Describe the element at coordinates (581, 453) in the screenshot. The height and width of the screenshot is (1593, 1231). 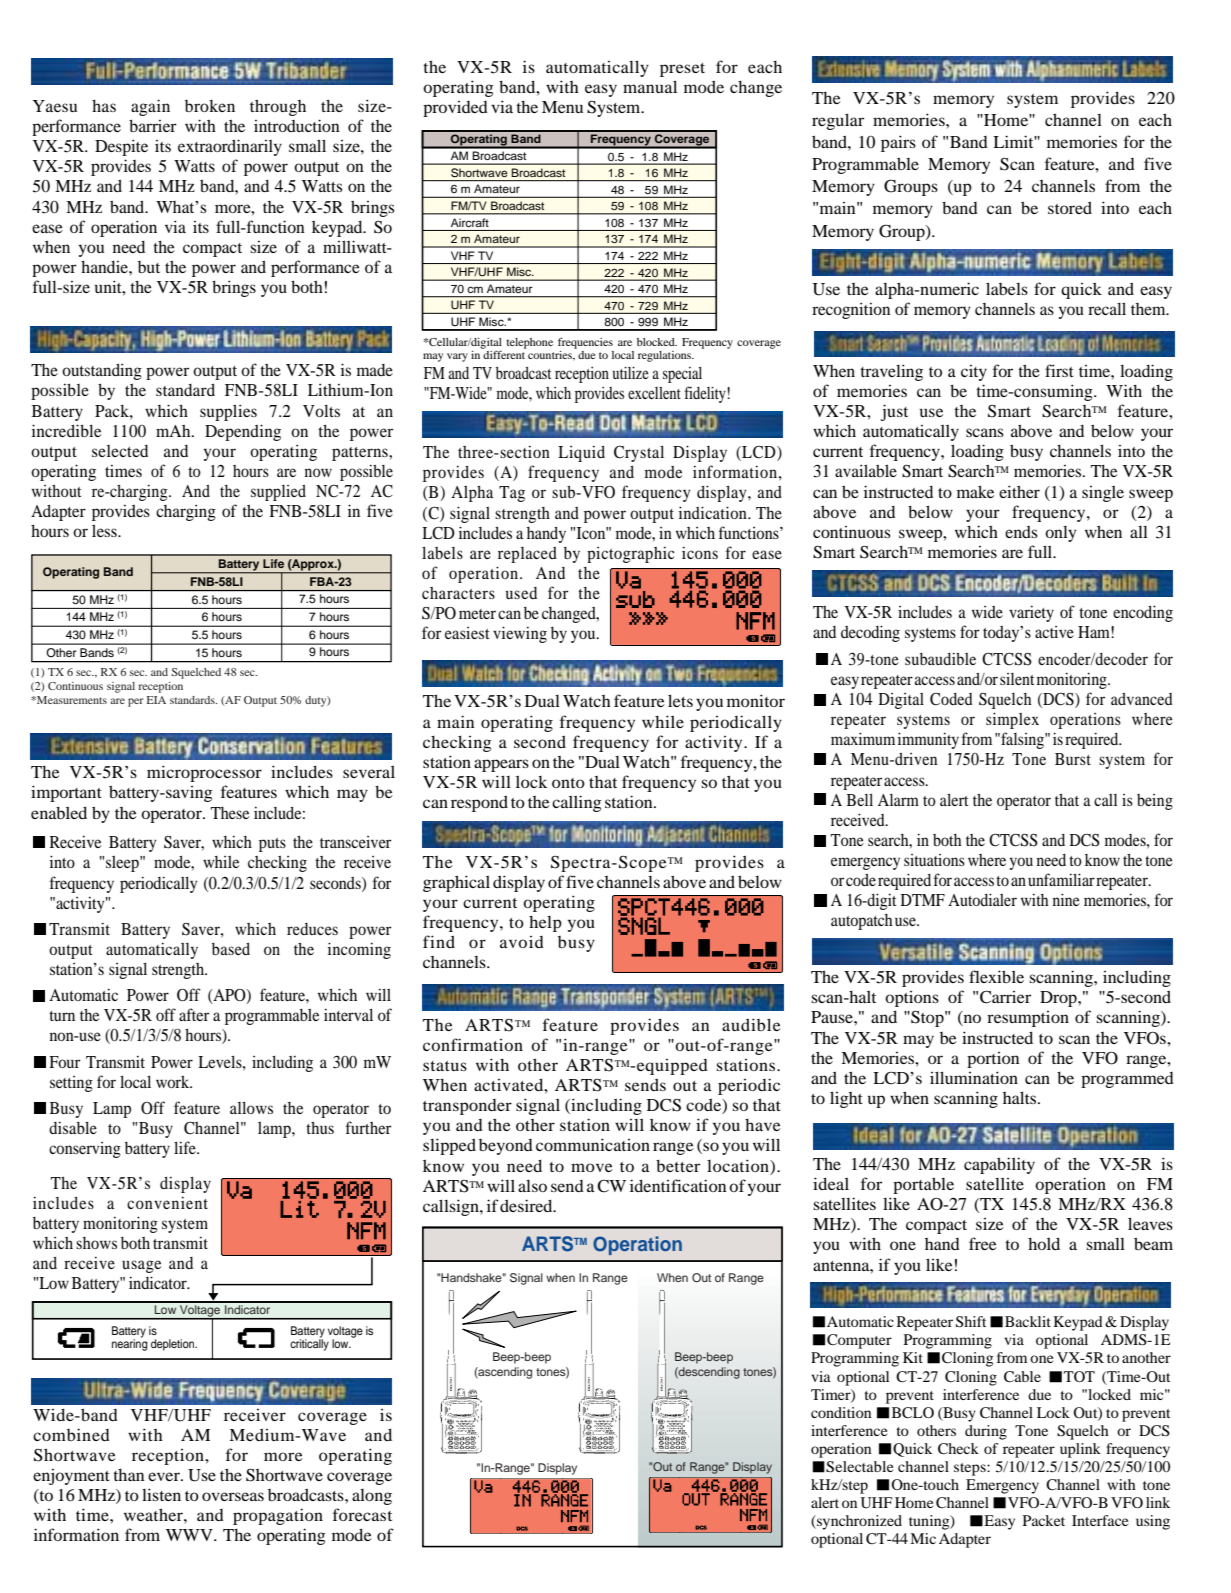
I see `Liquid` at that location.
